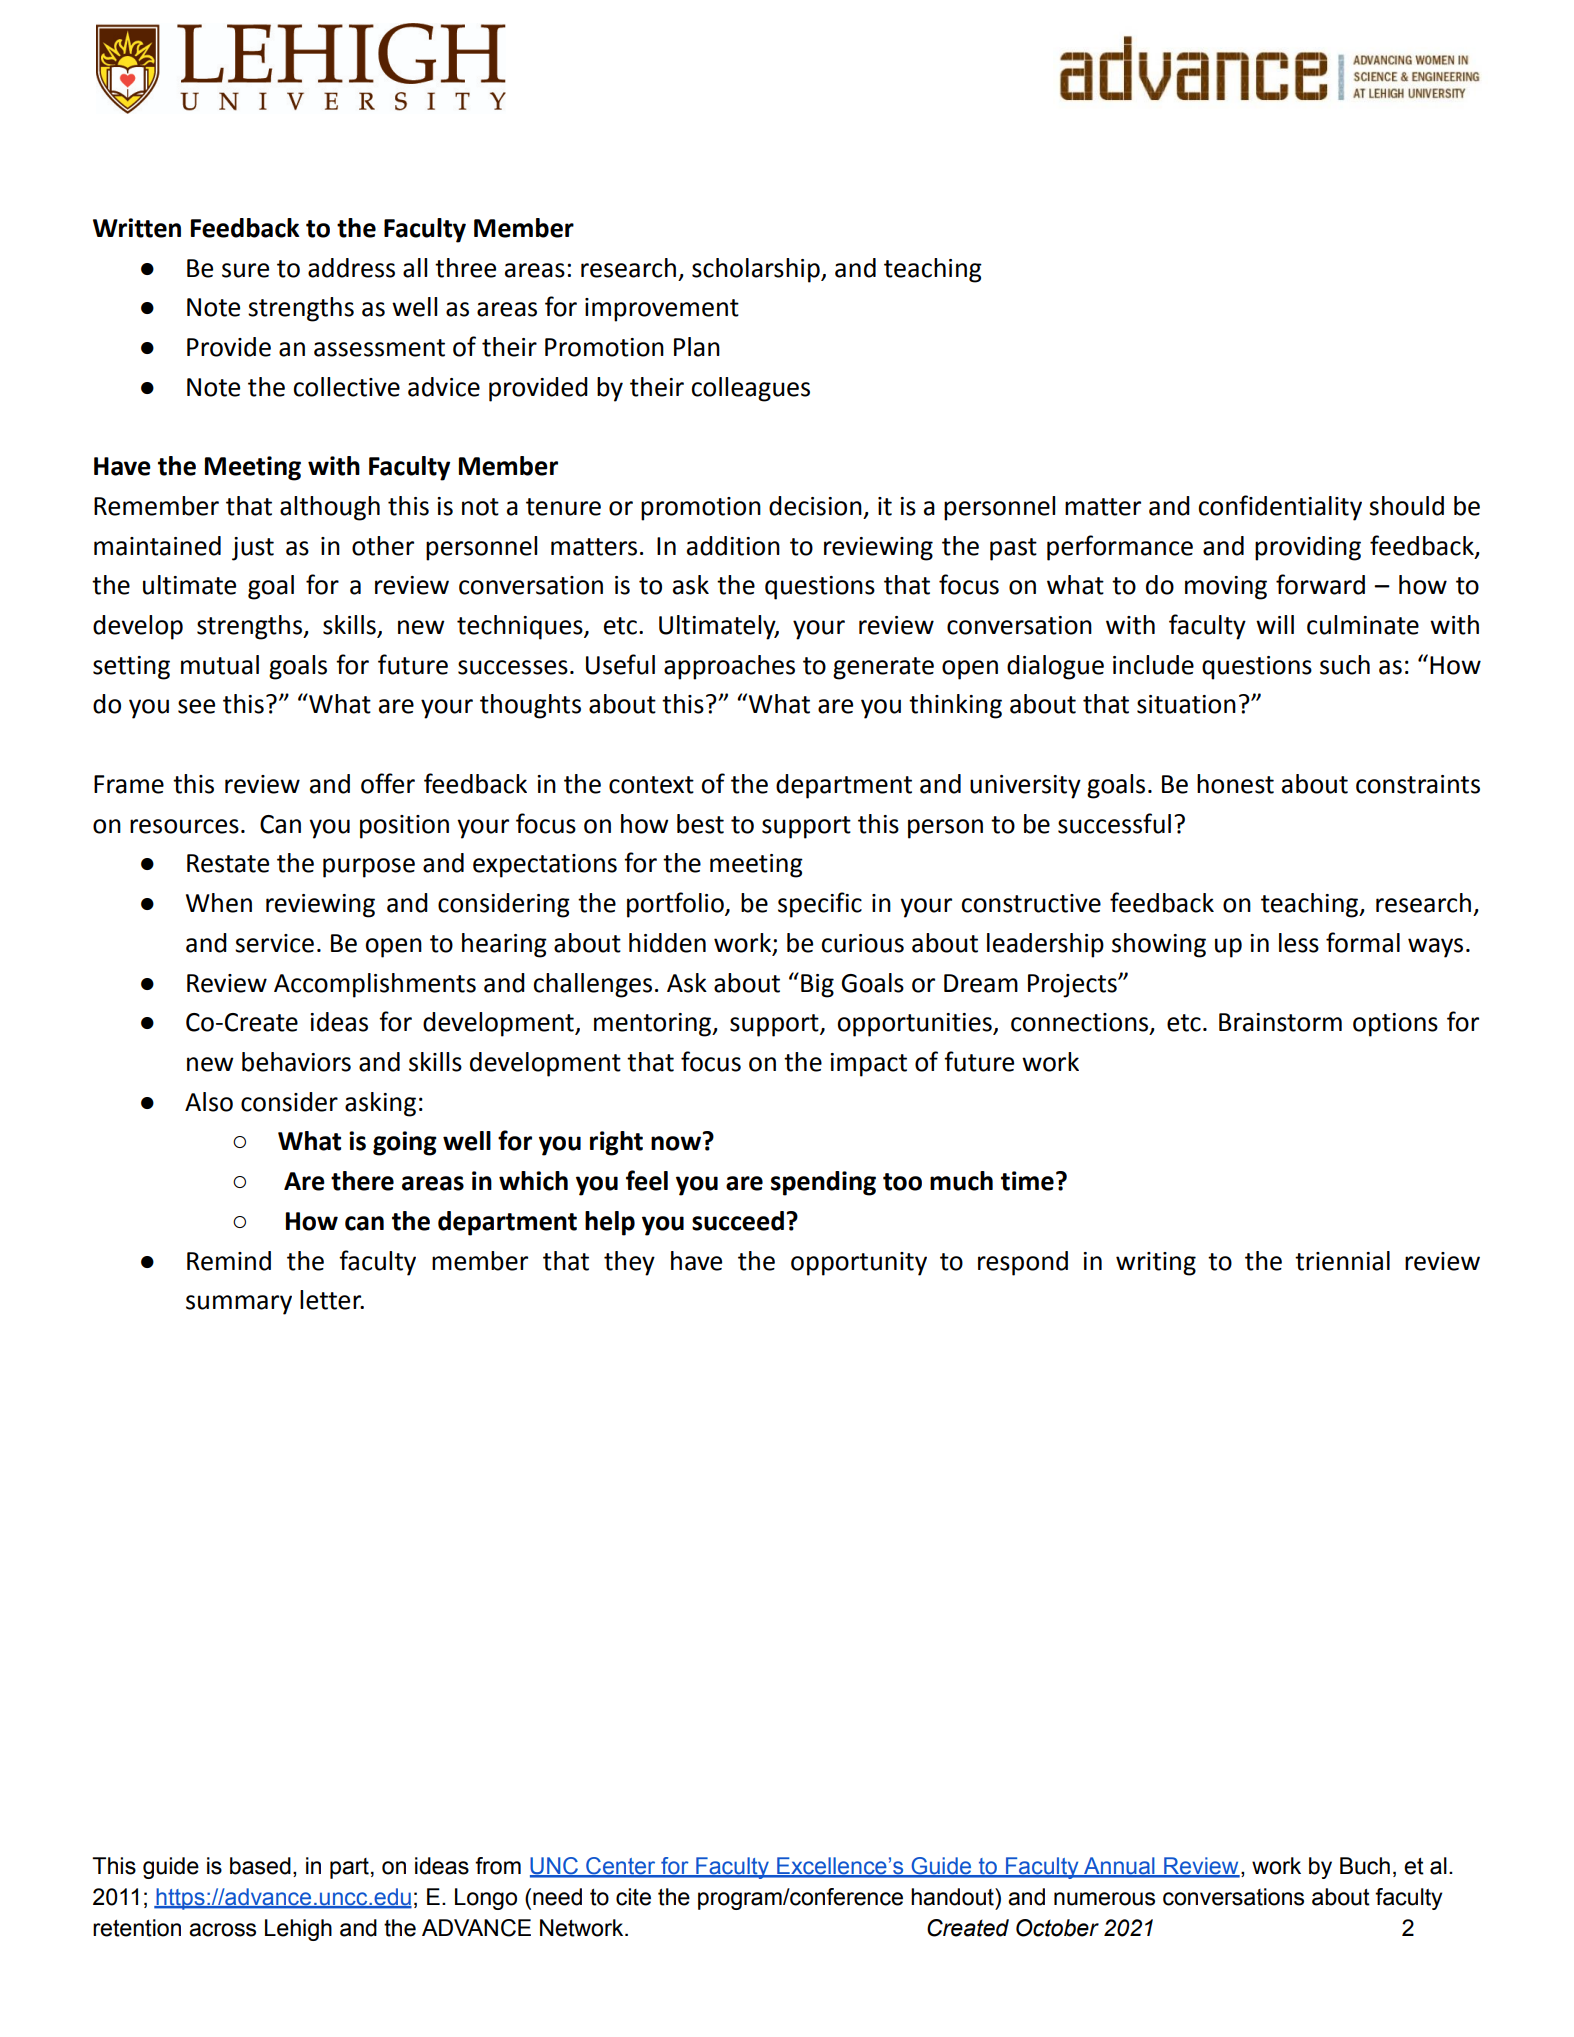 This document has height=2037, width=1574. Describe the element at coordinates (757, 270) in the document. I see `scholarship` at that location.
